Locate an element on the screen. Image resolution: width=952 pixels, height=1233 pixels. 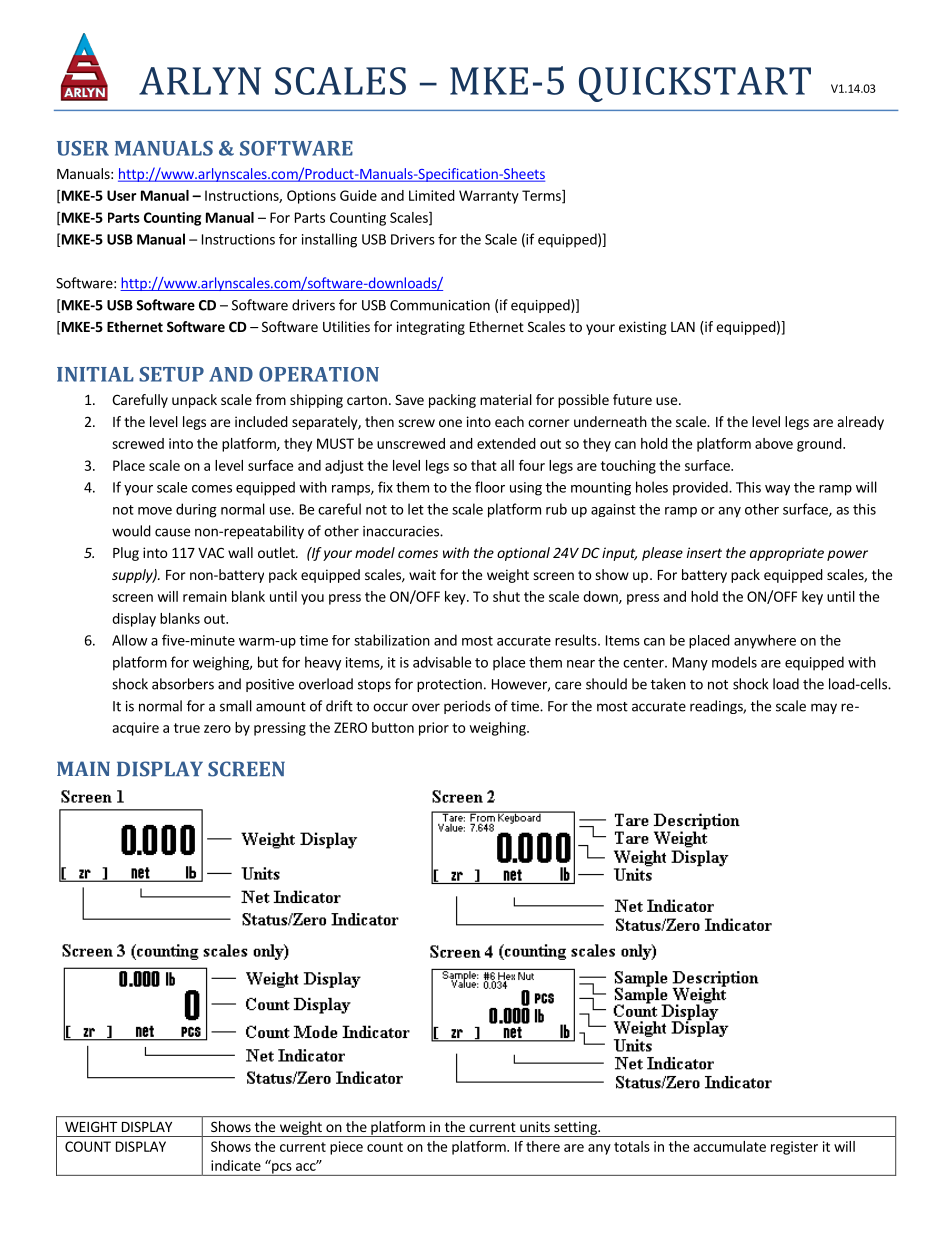
register is located at coordinates (794, 1148).
